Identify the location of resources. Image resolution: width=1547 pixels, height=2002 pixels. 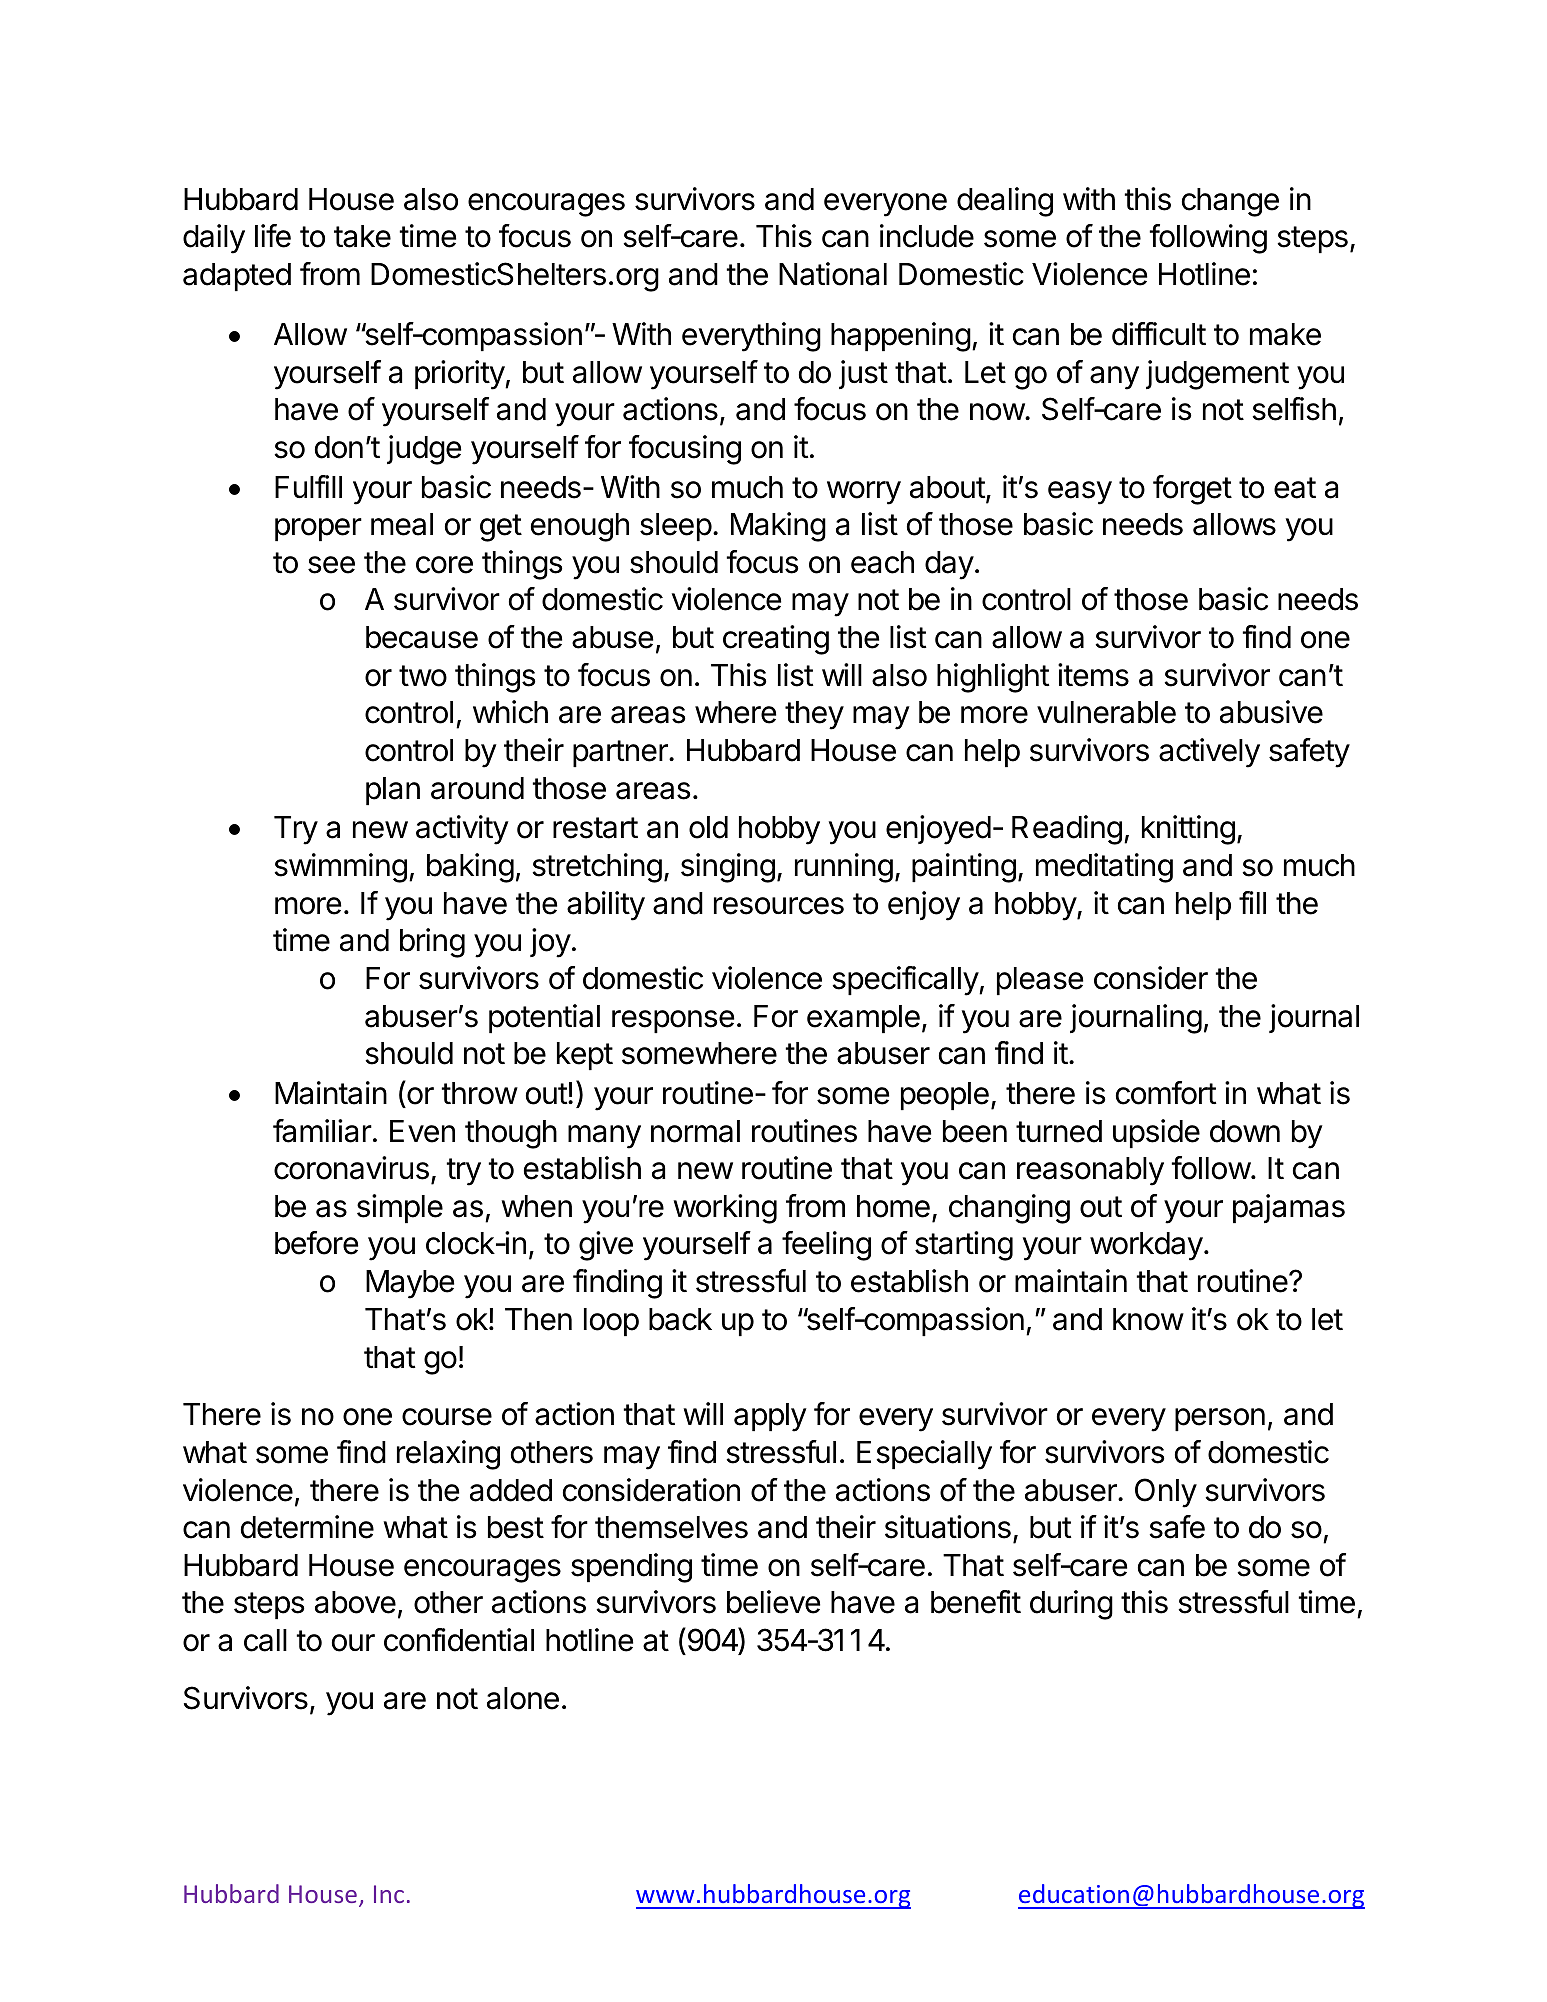
(779, 906).
